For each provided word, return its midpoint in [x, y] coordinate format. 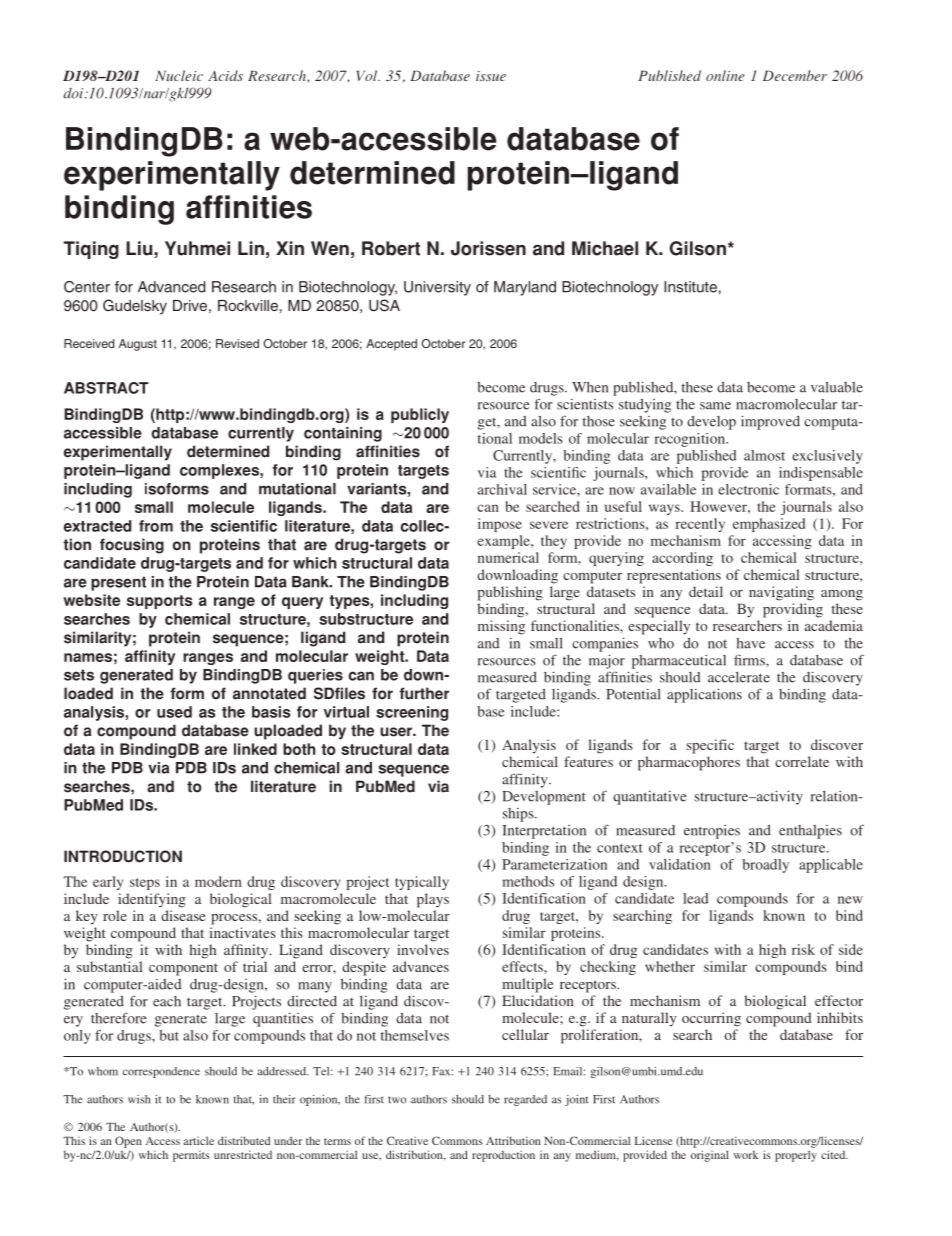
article [199, 1140]
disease [183, 915]
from [156, 526]
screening [412, 713]
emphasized [769, 525]
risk [803, 949]
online [725, 75]
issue [491, 76]
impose [500, 525]
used [174, 712]
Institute [690, 287]
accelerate [739, 677]
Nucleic [179, 75]
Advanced [172, 287]
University [437, 288]
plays [433, 900]
